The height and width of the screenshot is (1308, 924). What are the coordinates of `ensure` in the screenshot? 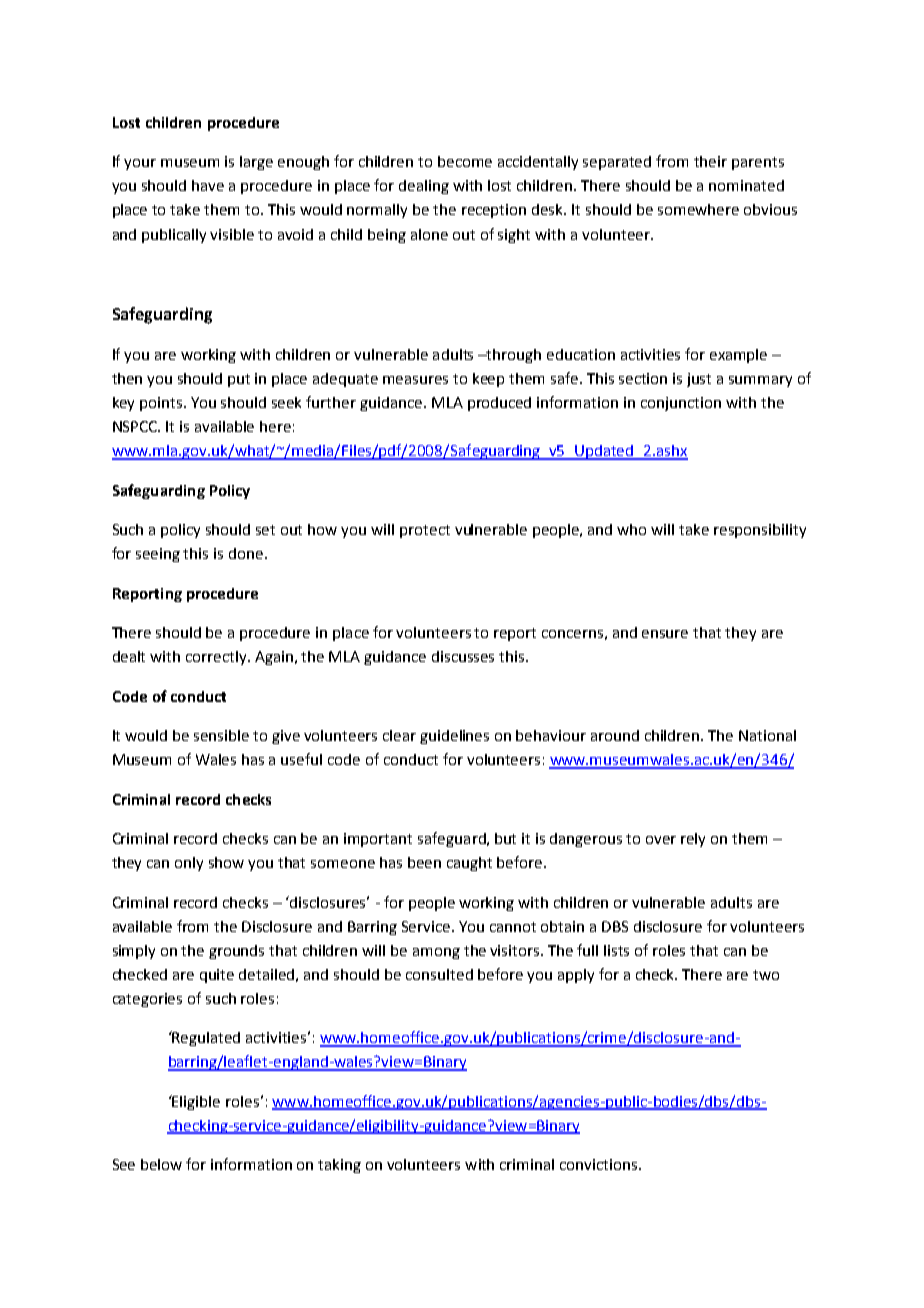 It's located at (665, 634).
